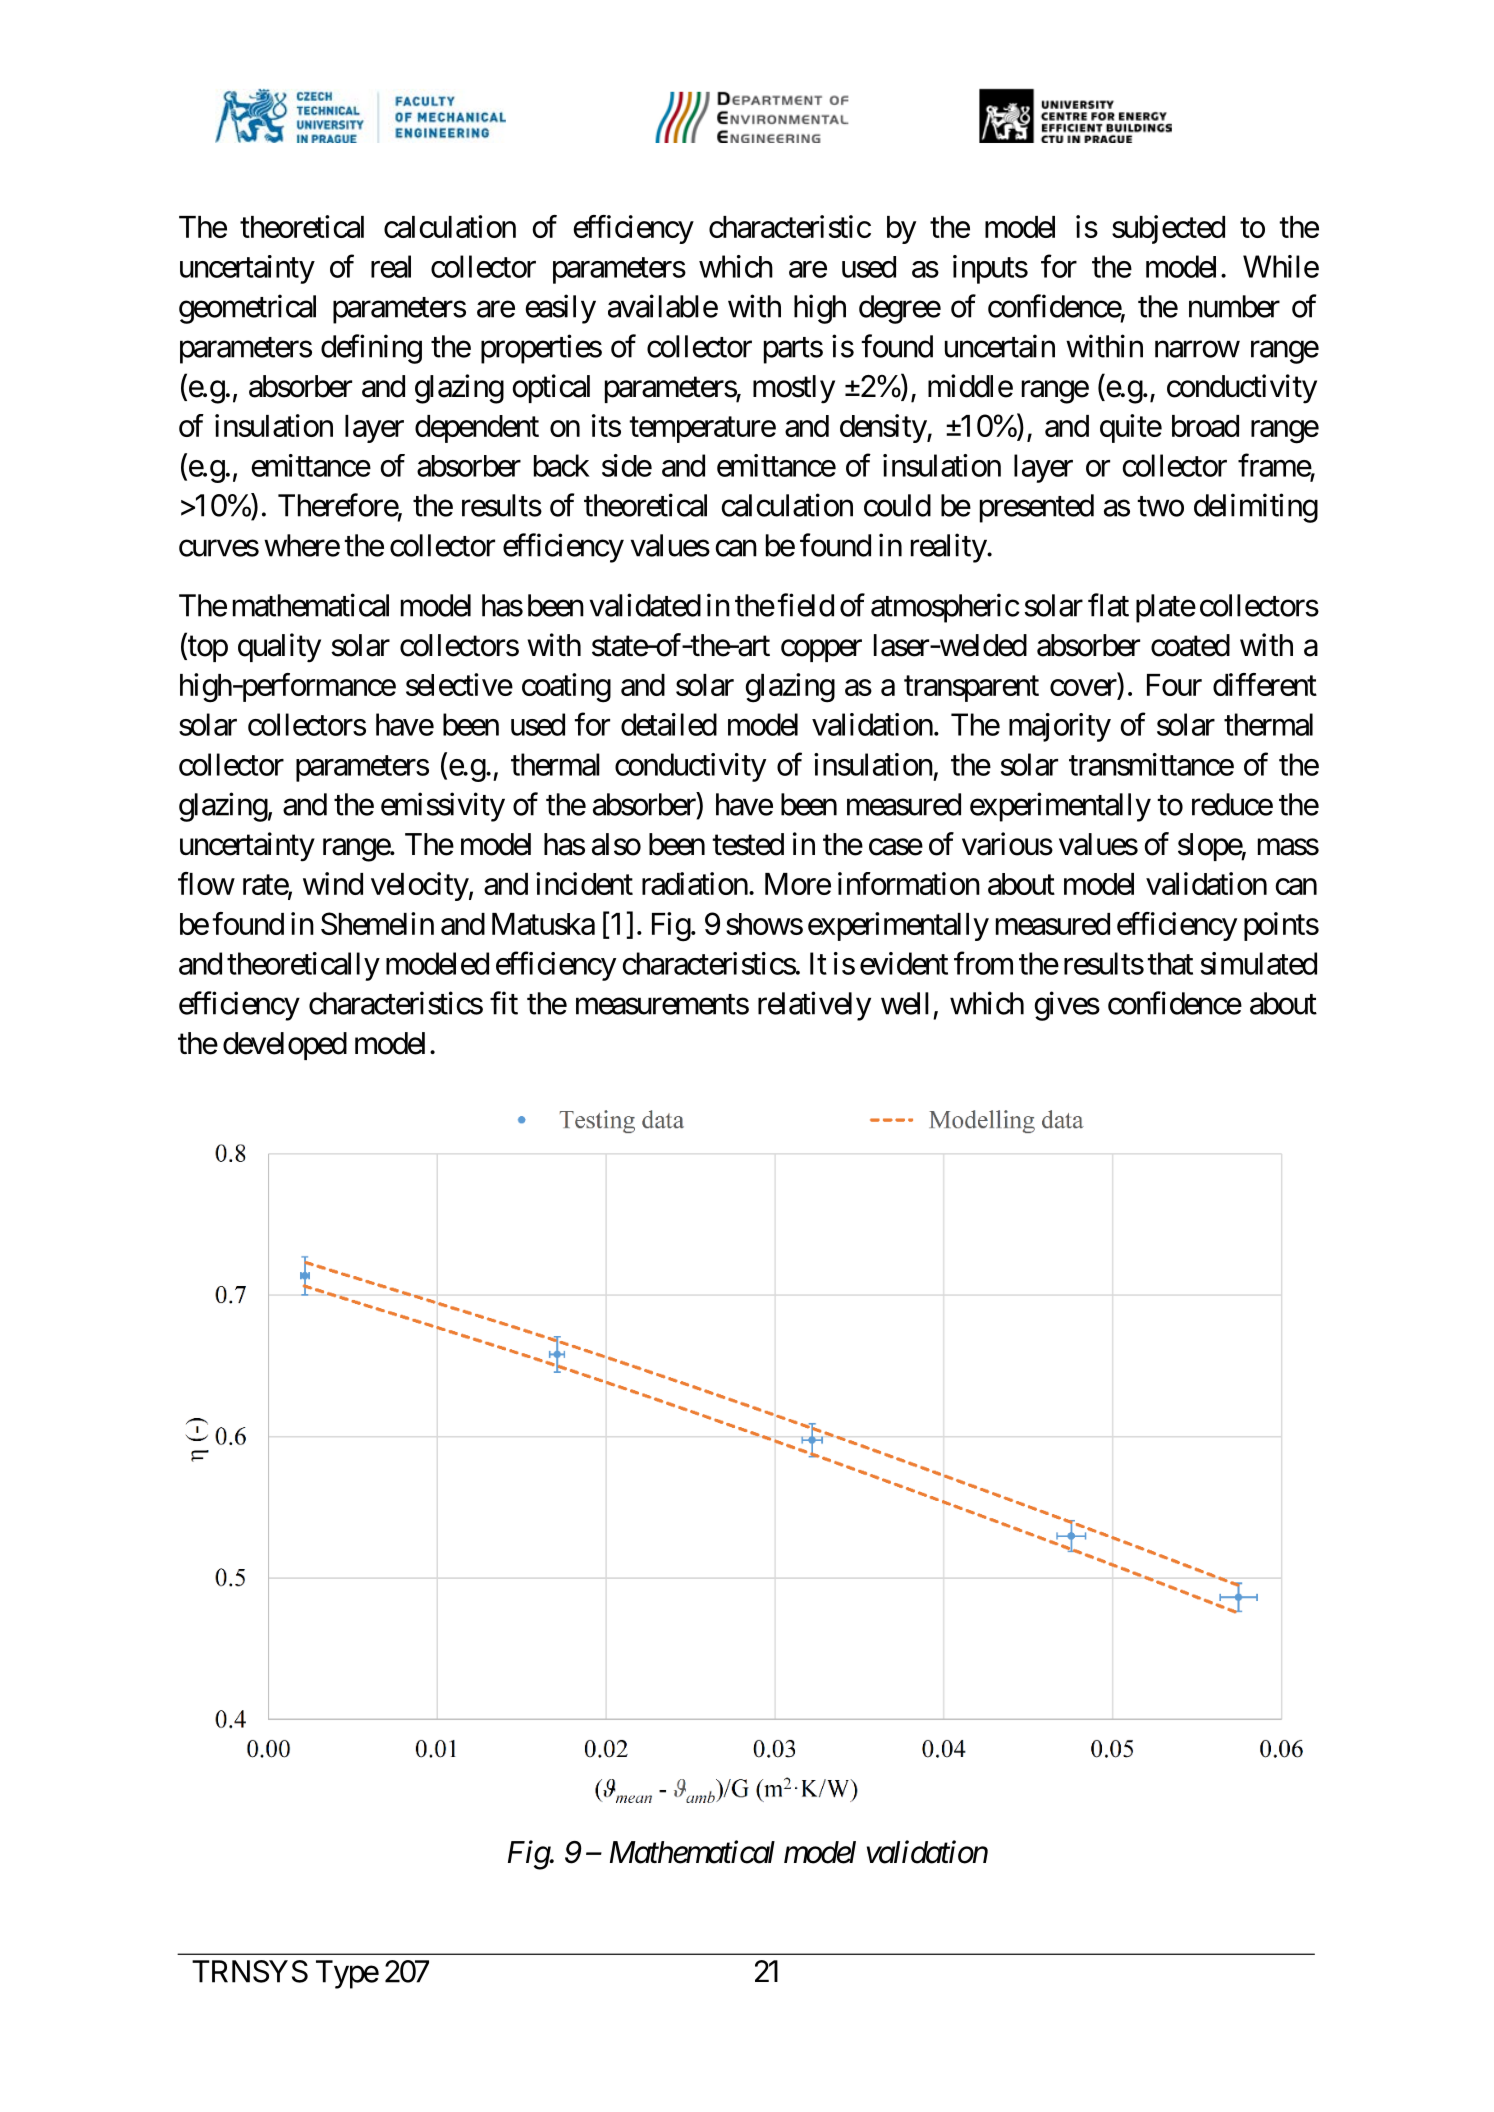 Image resolution: width=1494 pixels, height=2112 pixels. I want to click on developed, so click(285, 1046).
